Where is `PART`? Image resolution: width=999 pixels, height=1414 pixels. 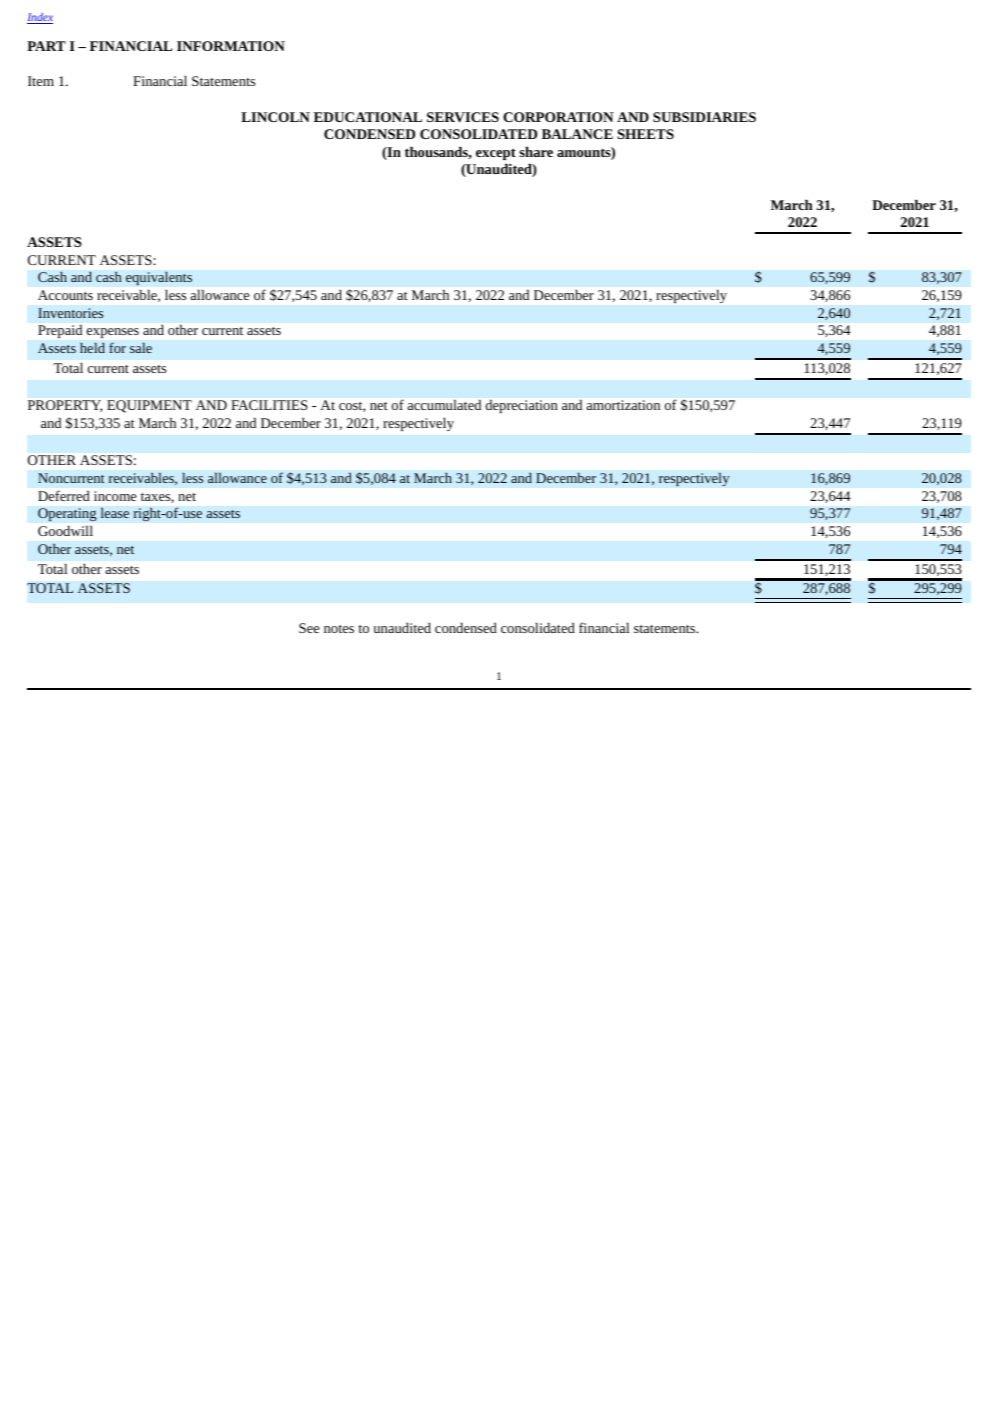
PART is located at coordinates (46, 46).
